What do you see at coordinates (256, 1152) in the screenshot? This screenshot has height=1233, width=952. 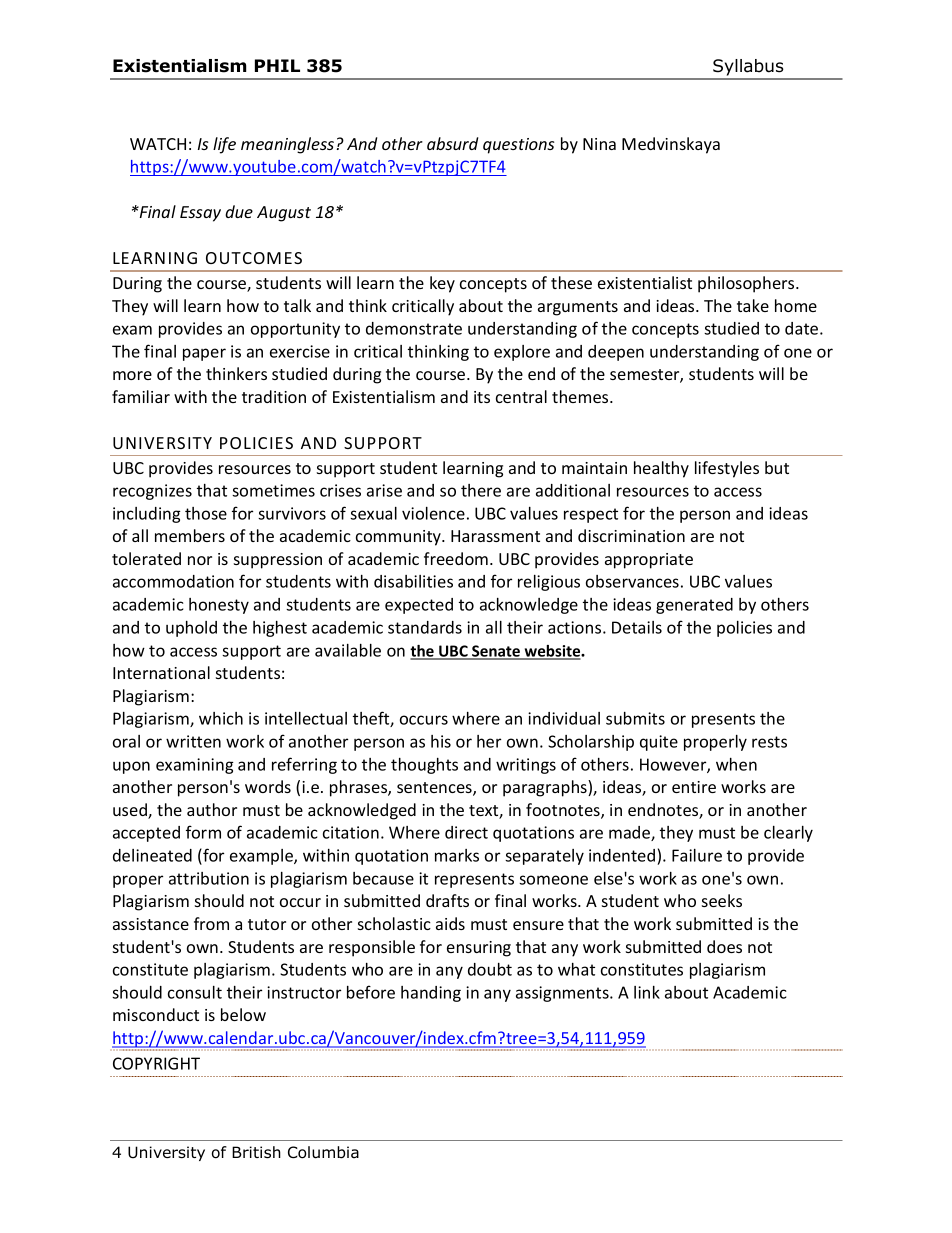 I see `British` at bounding box center [256, 1152].
